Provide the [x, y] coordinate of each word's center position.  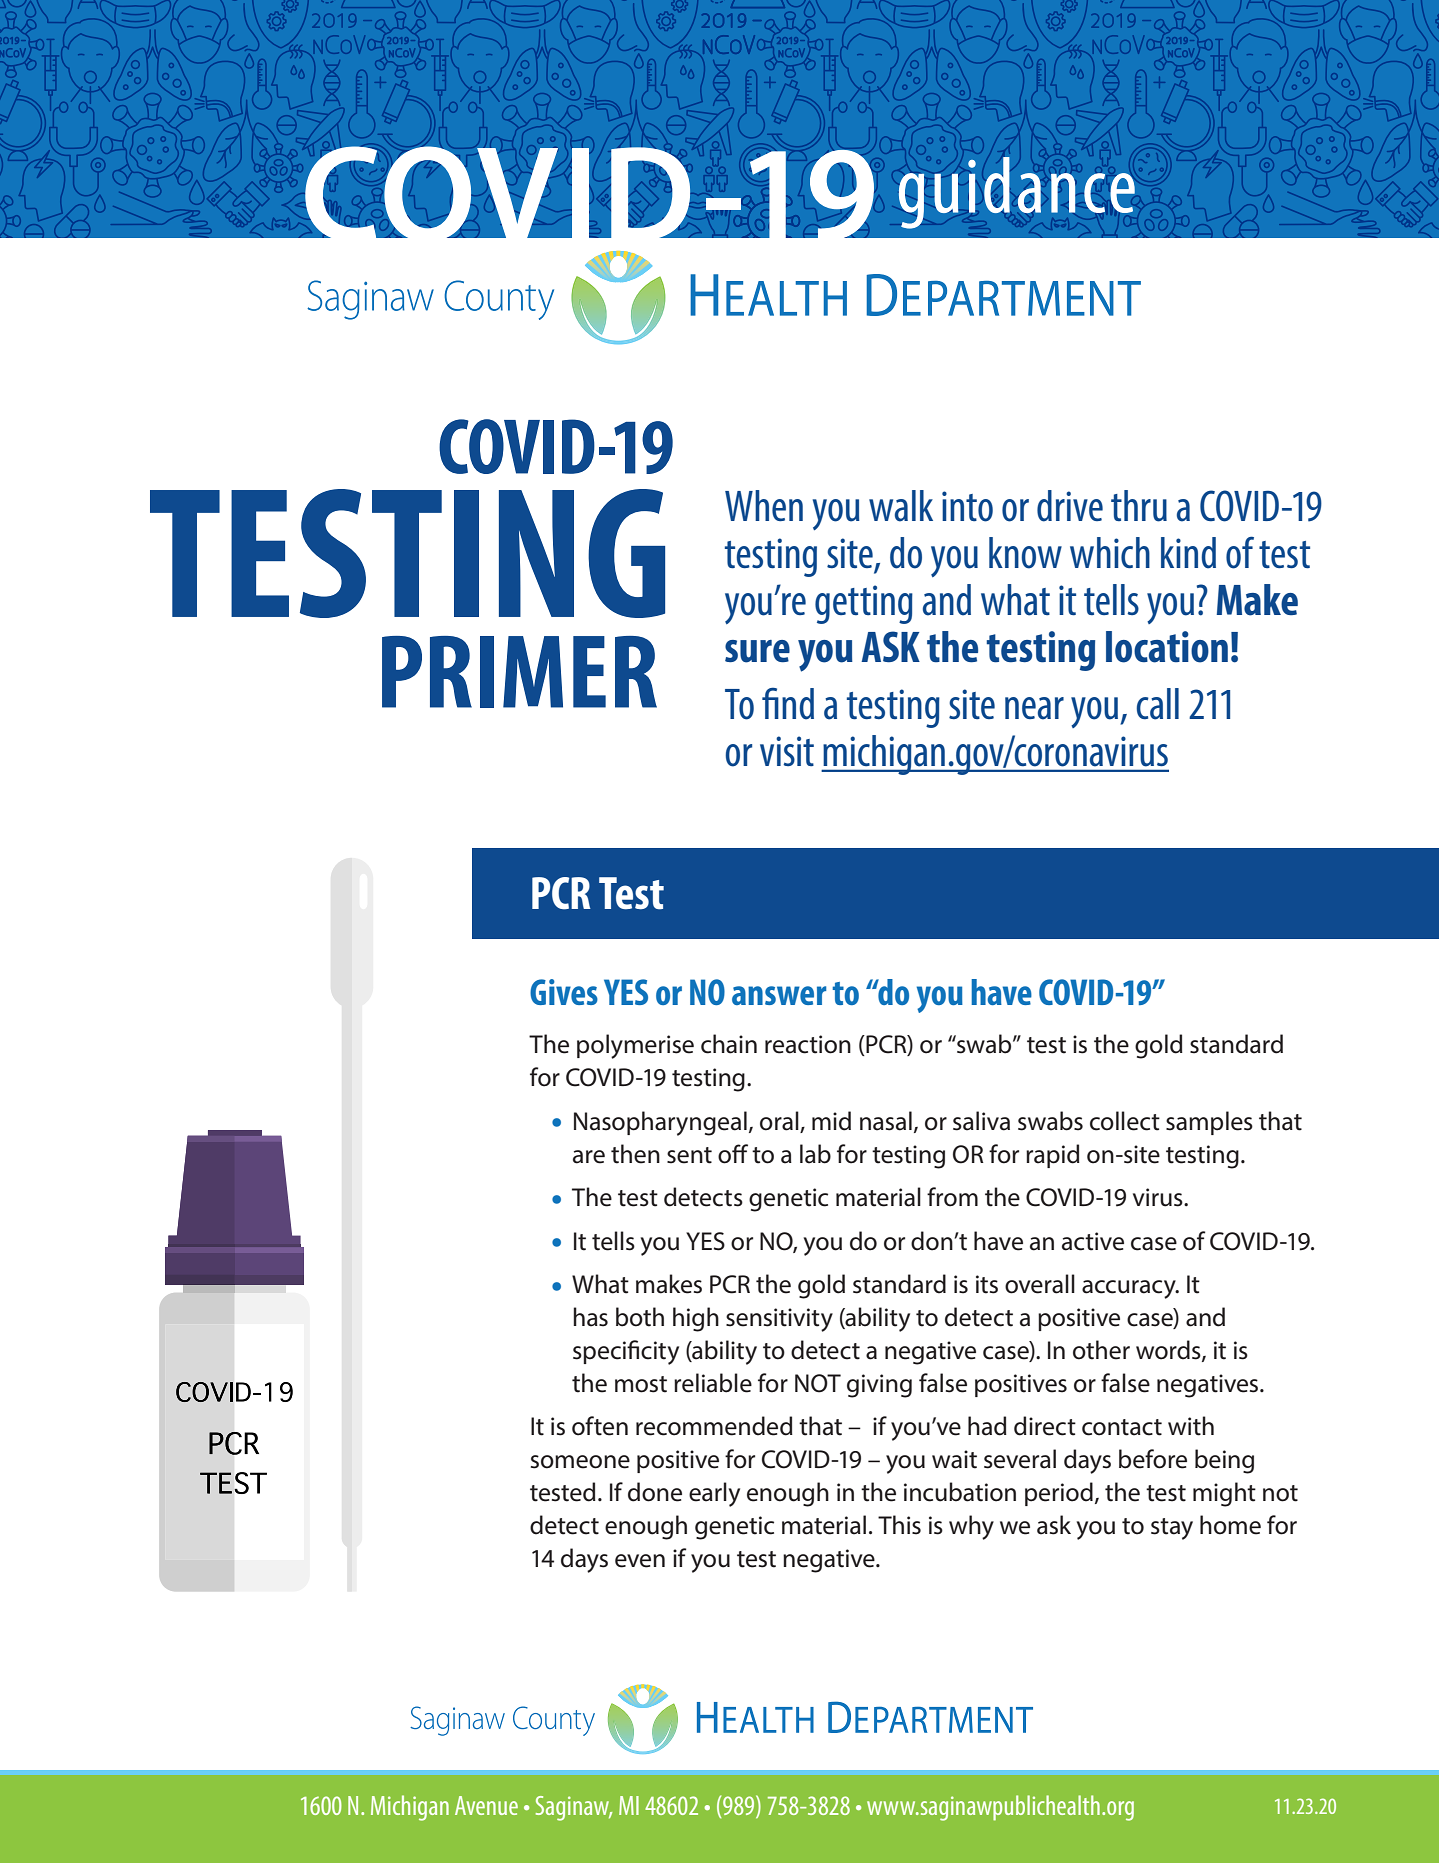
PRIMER [519, 672]
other [1101, 1350]
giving [879, 1386]
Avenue [486, 1805]
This [899, 1525]
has [590, 1317]
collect [1125, 1121]
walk [901, 506]
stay [1172, 1529]
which [1110, 552]
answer [779, 995]
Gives [564, 992]
